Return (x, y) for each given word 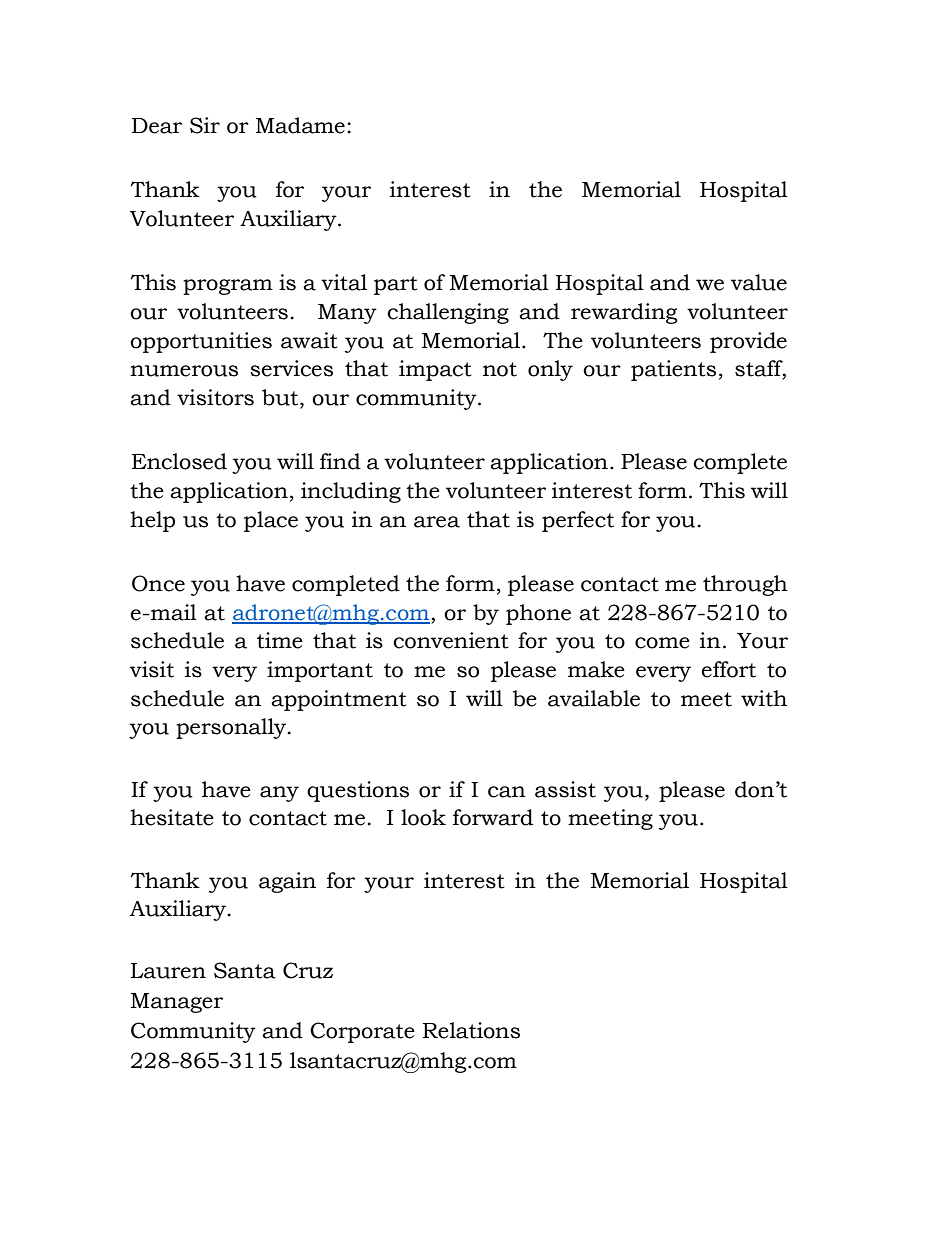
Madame (300, 125)
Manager (177, 1003)
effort (729, 669)
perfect (578, 521)
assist (565, 789)
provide (748, 342)
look (423, 817)
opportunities (201, 342)
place (271, 521)
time (280, 640)
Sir (205, 125)
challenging (448, 313)
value (759, 282)
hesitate (172, 817)
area (437, 522)
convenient (451, 640)
